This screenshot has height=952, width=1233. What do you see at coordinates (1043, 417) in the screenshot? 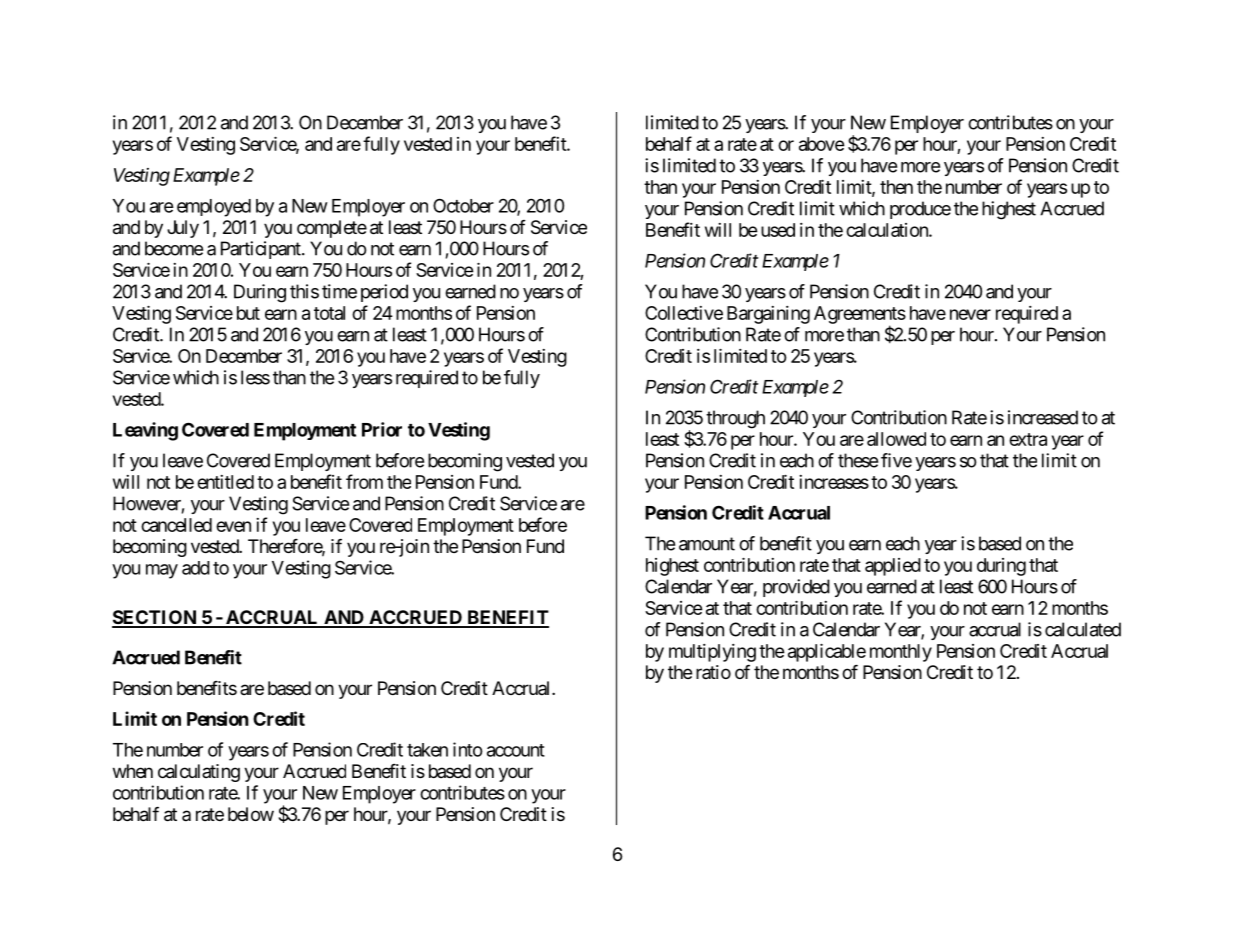
I see `increased` at bounding box center [1043, 417].
